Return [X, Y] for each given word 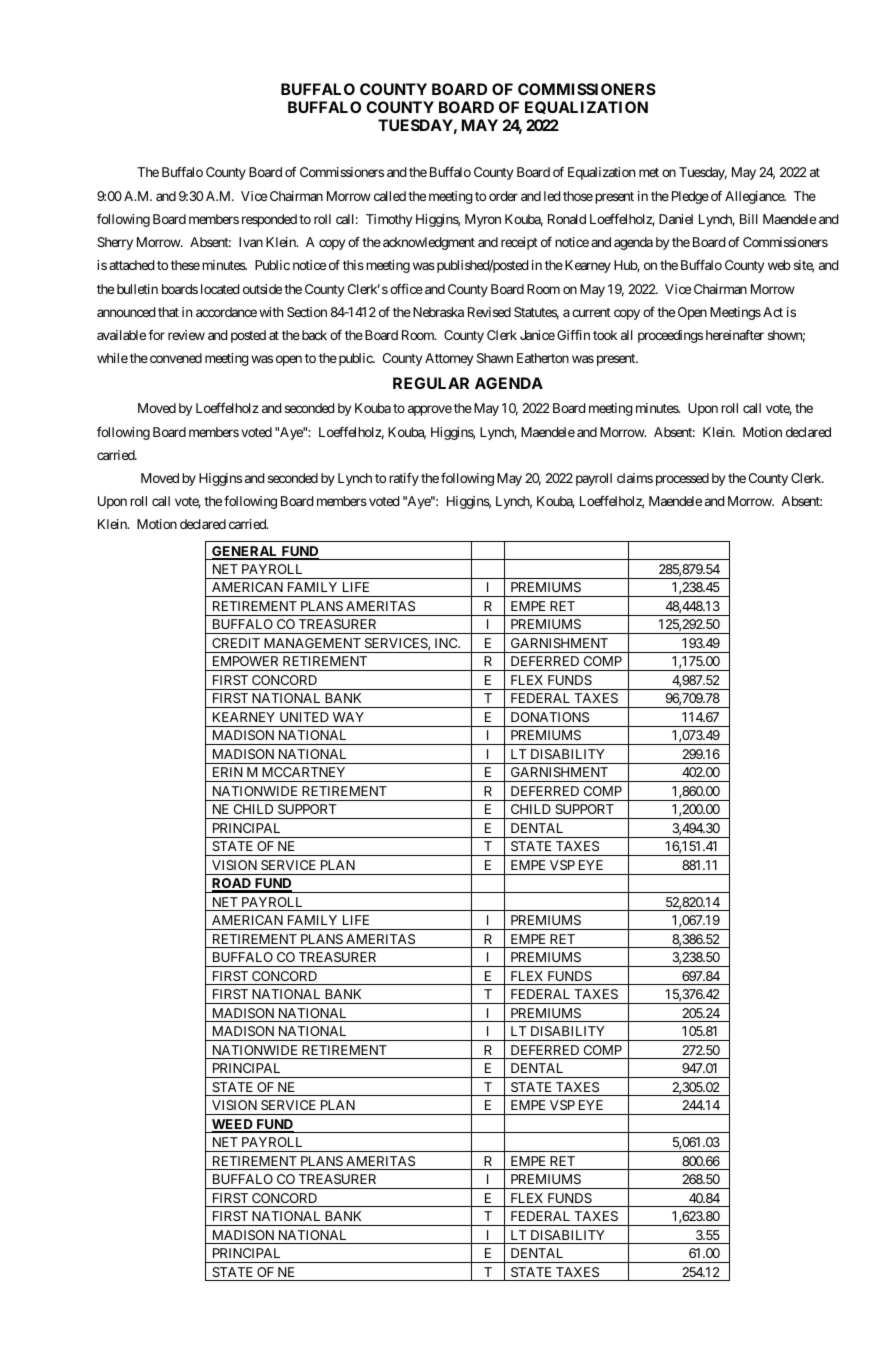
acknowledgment [429, 243]
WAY [348, 717]
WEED [233, 1125]
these [185, 265]
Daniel [676, 219]
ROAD [232, 885]
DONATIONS [550, 717]
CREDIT [236, 643]
